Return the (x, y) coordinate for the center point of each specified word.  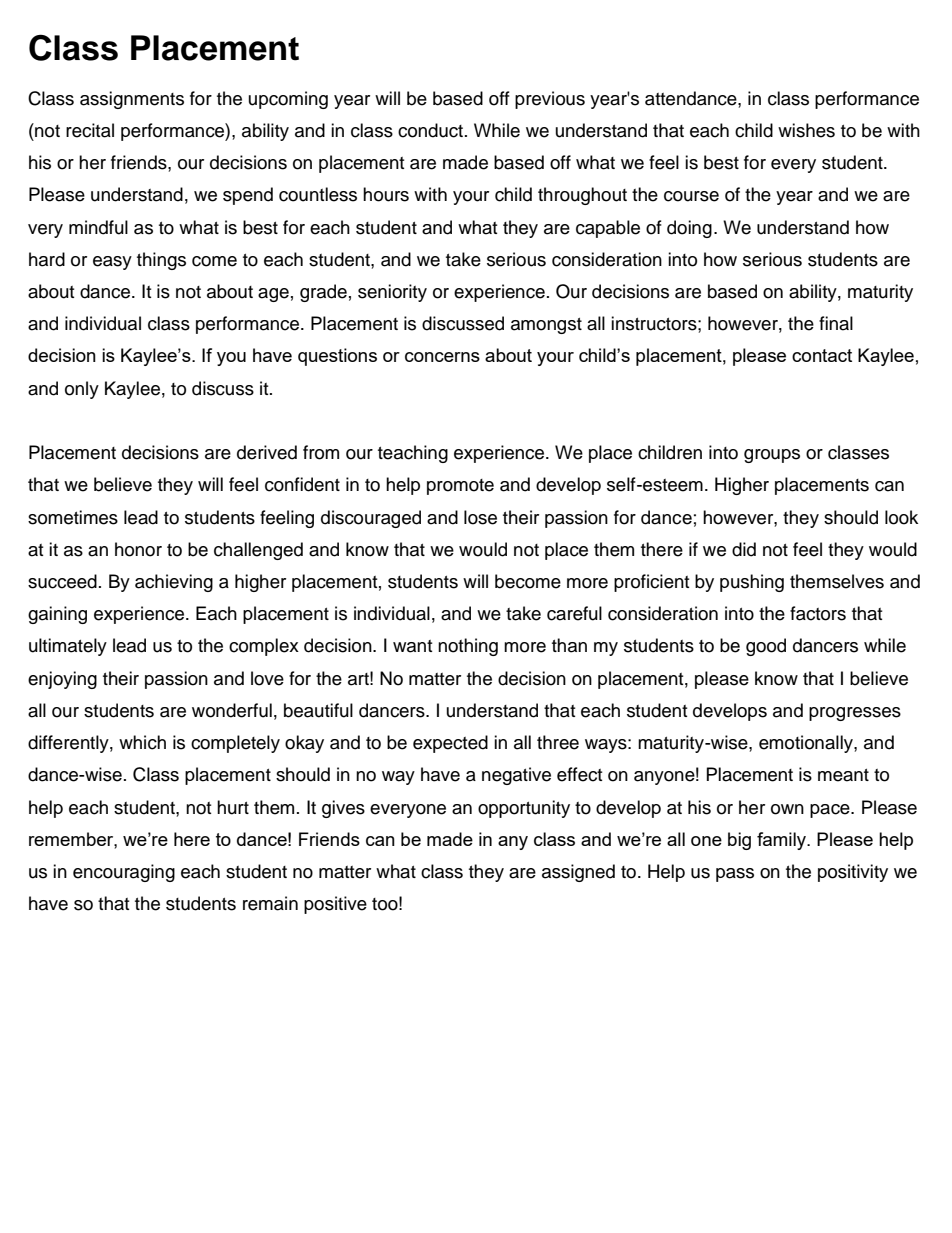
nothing (468, 647)
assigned (578, 873)
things (161, 261)
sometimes (73, 517)
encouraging (124, 873)
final (836, 323)
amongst (546, 326)
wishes (806, 130)
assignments (132, 100)
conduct (432, 130)
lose (480, 517)
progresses (855, 714)
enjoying (62, 680)
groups (772, 456)
